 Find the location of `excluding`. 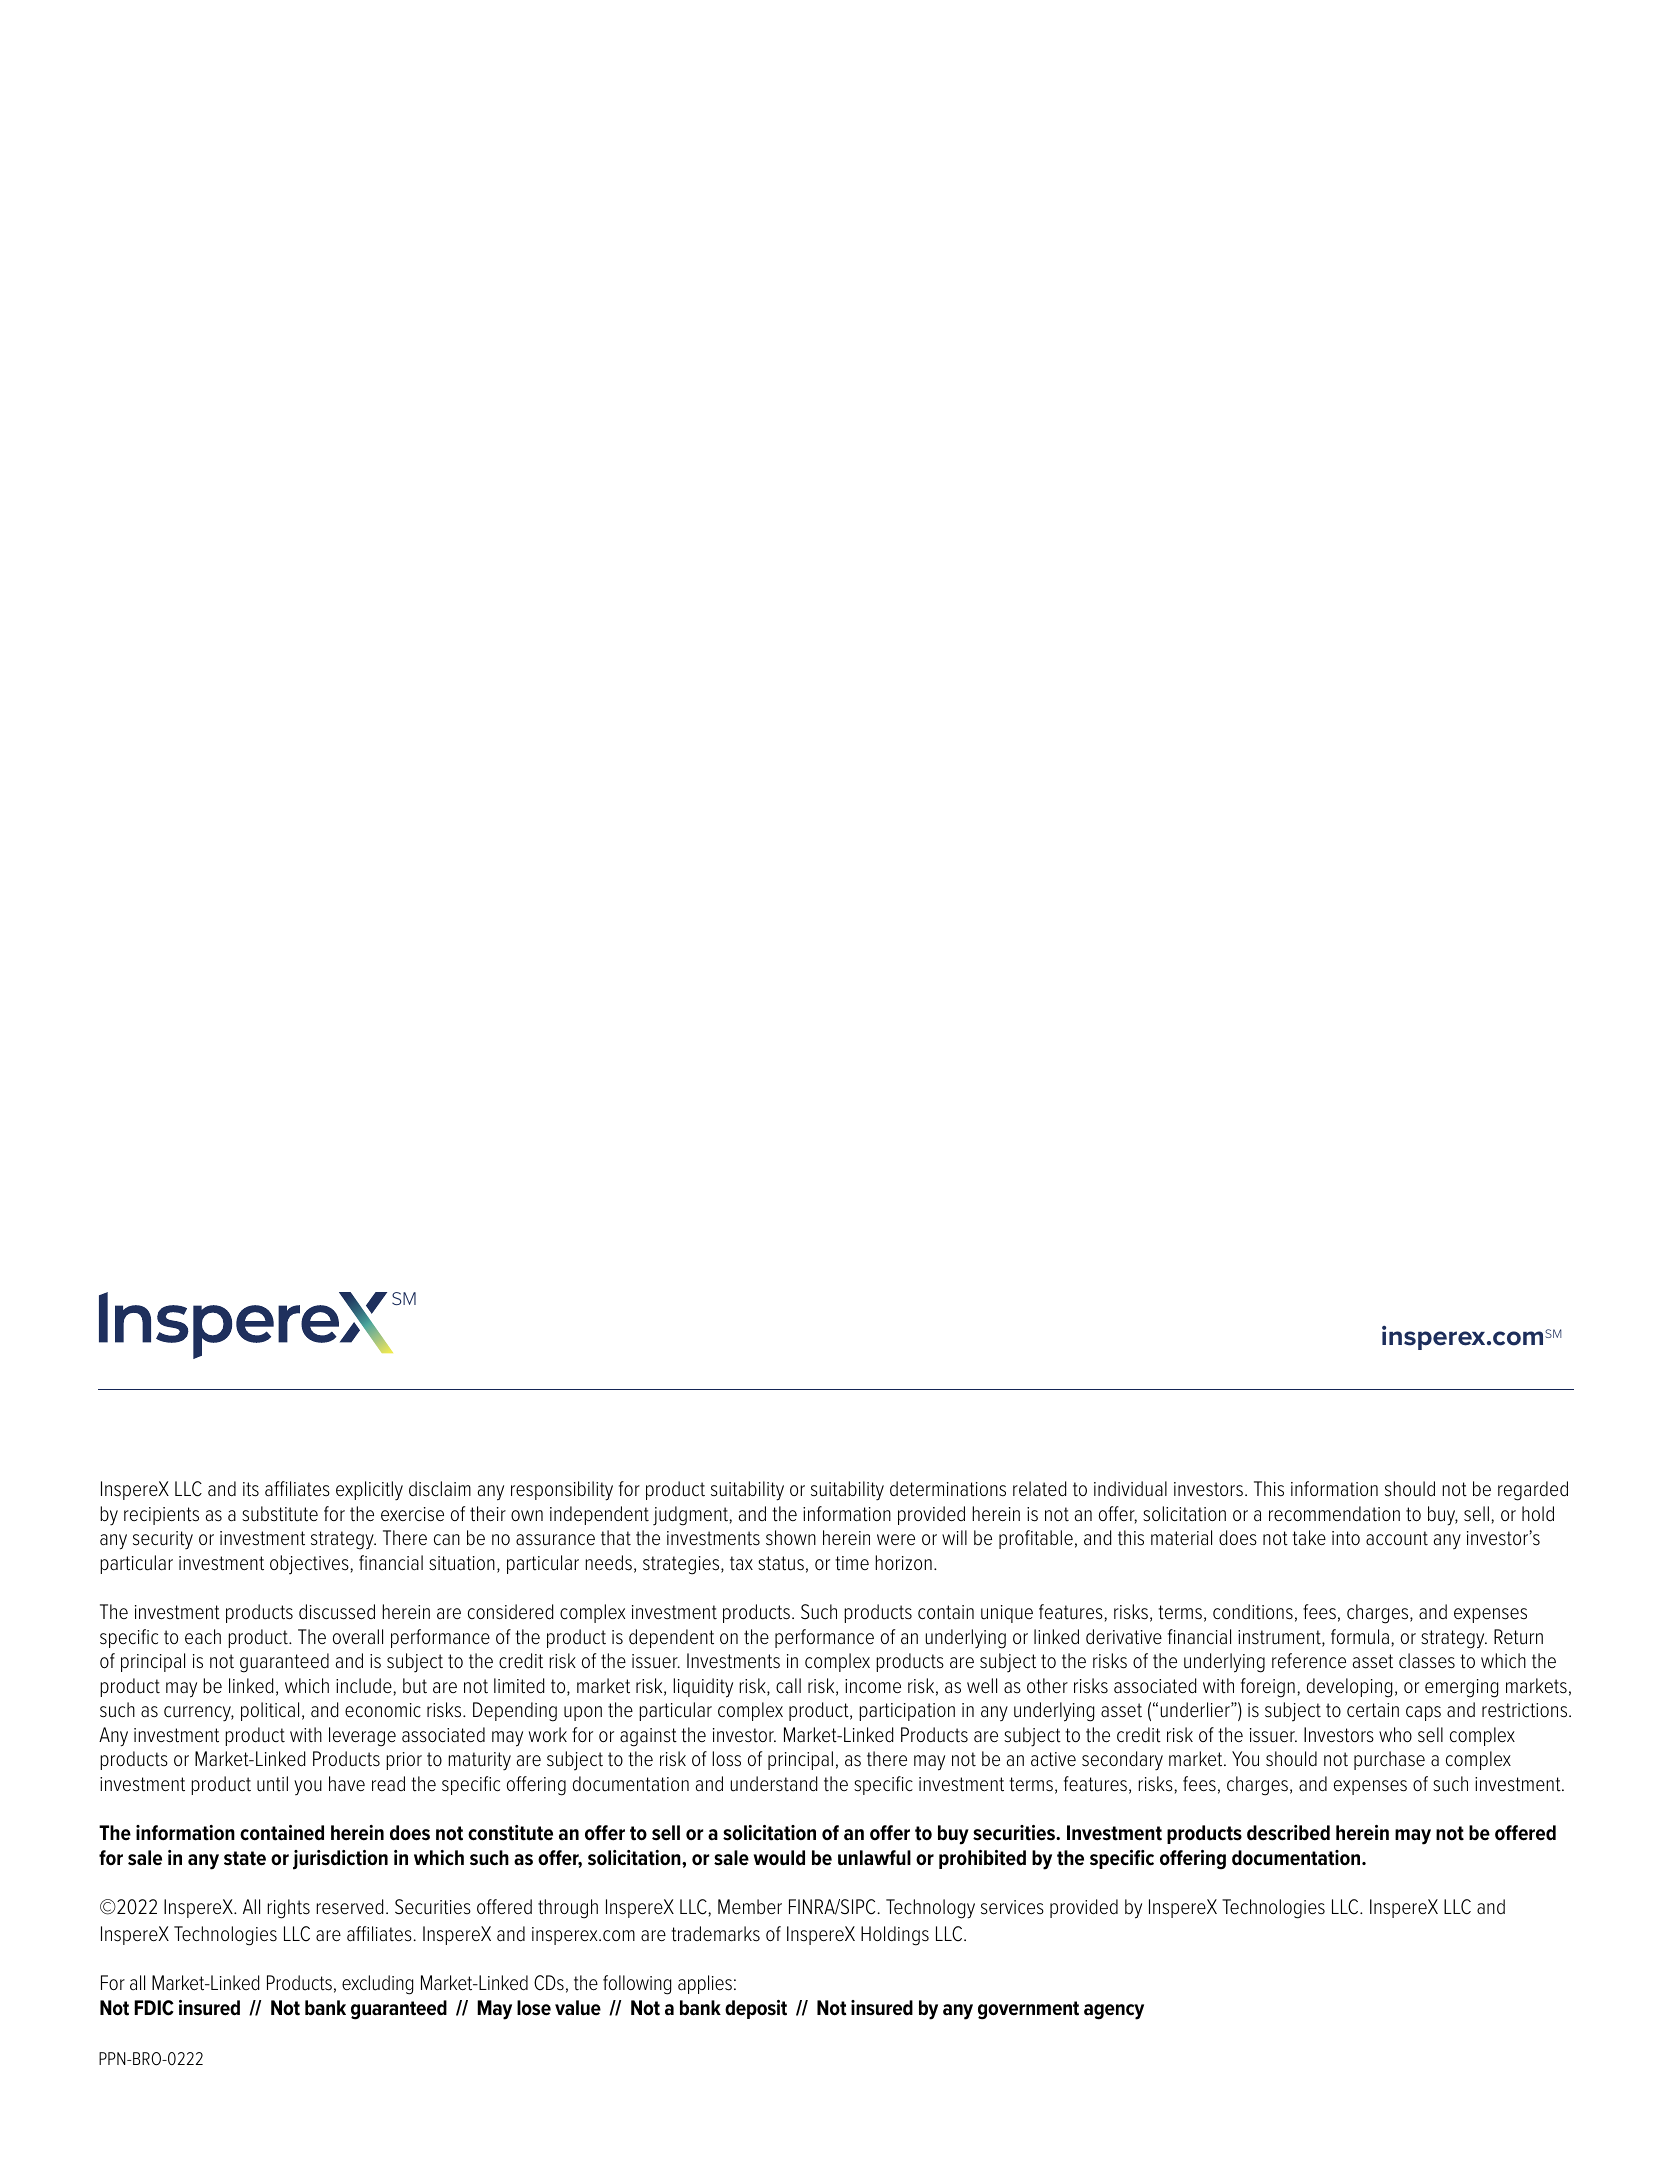

excluding is located at coordinates (377, 1985).
